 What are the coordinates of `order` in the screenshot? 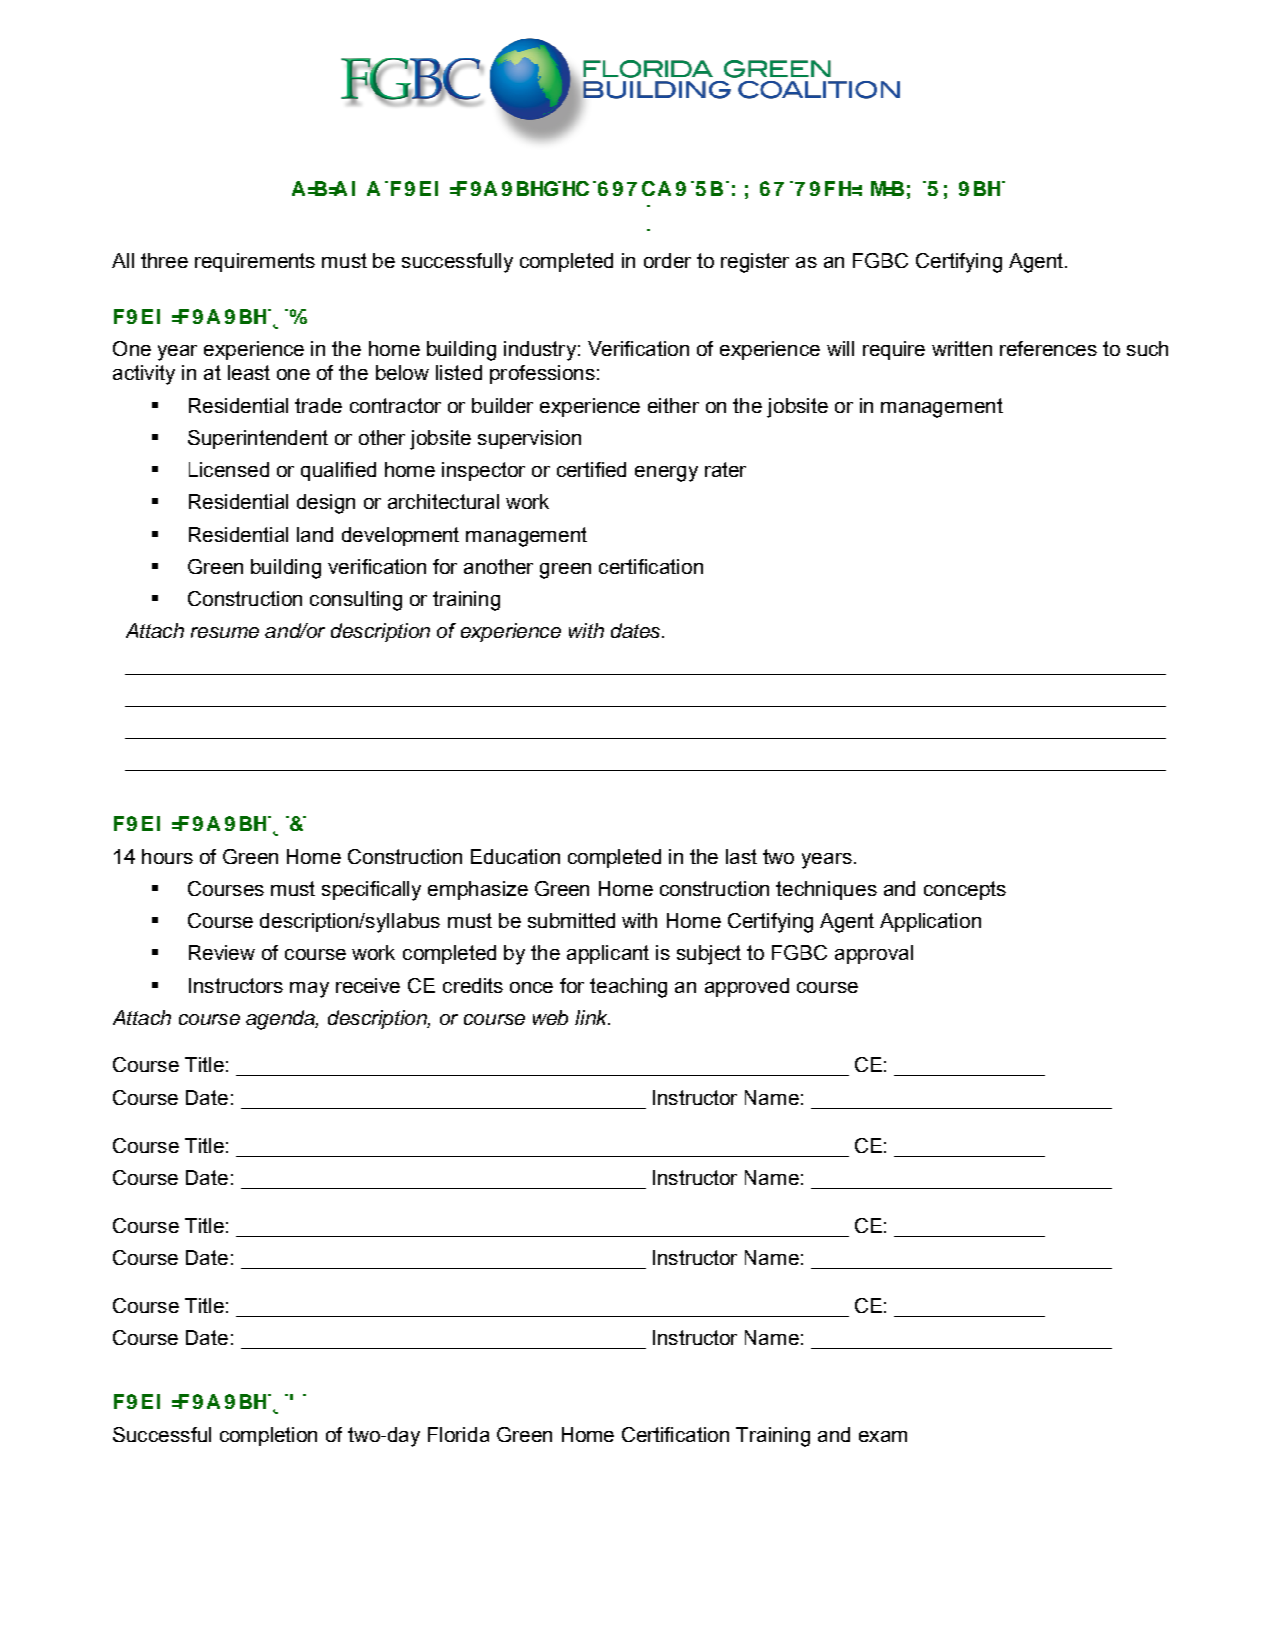 It's located at (667, 260).
